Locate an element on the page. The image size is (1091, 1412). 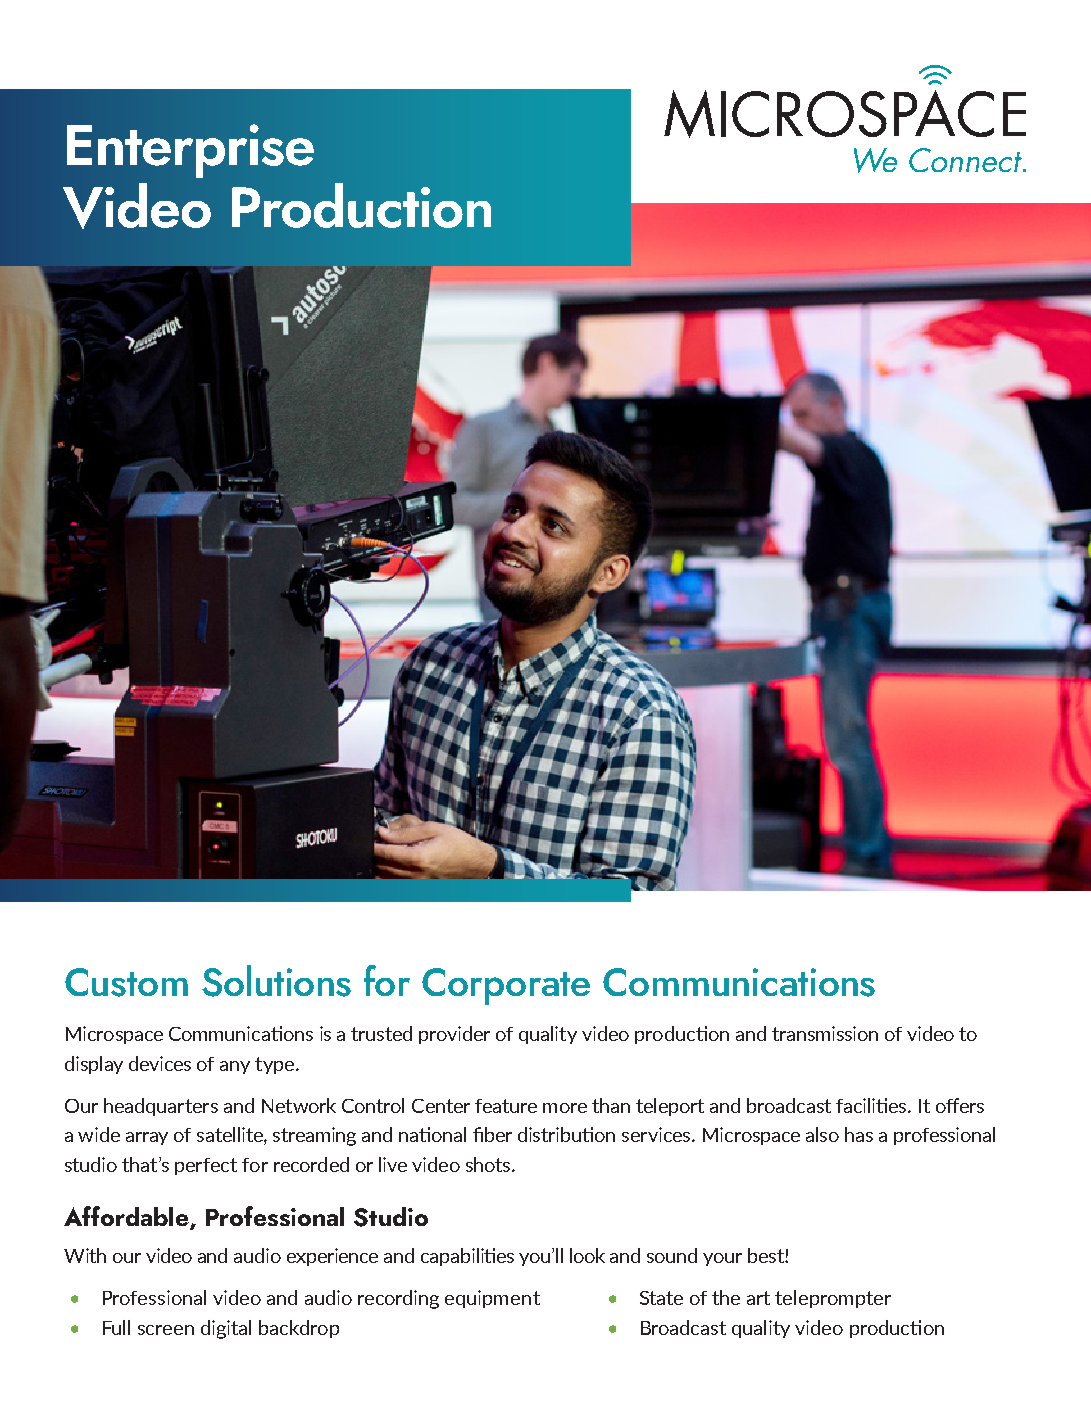
devices is located at coordinates (160, 1063).
